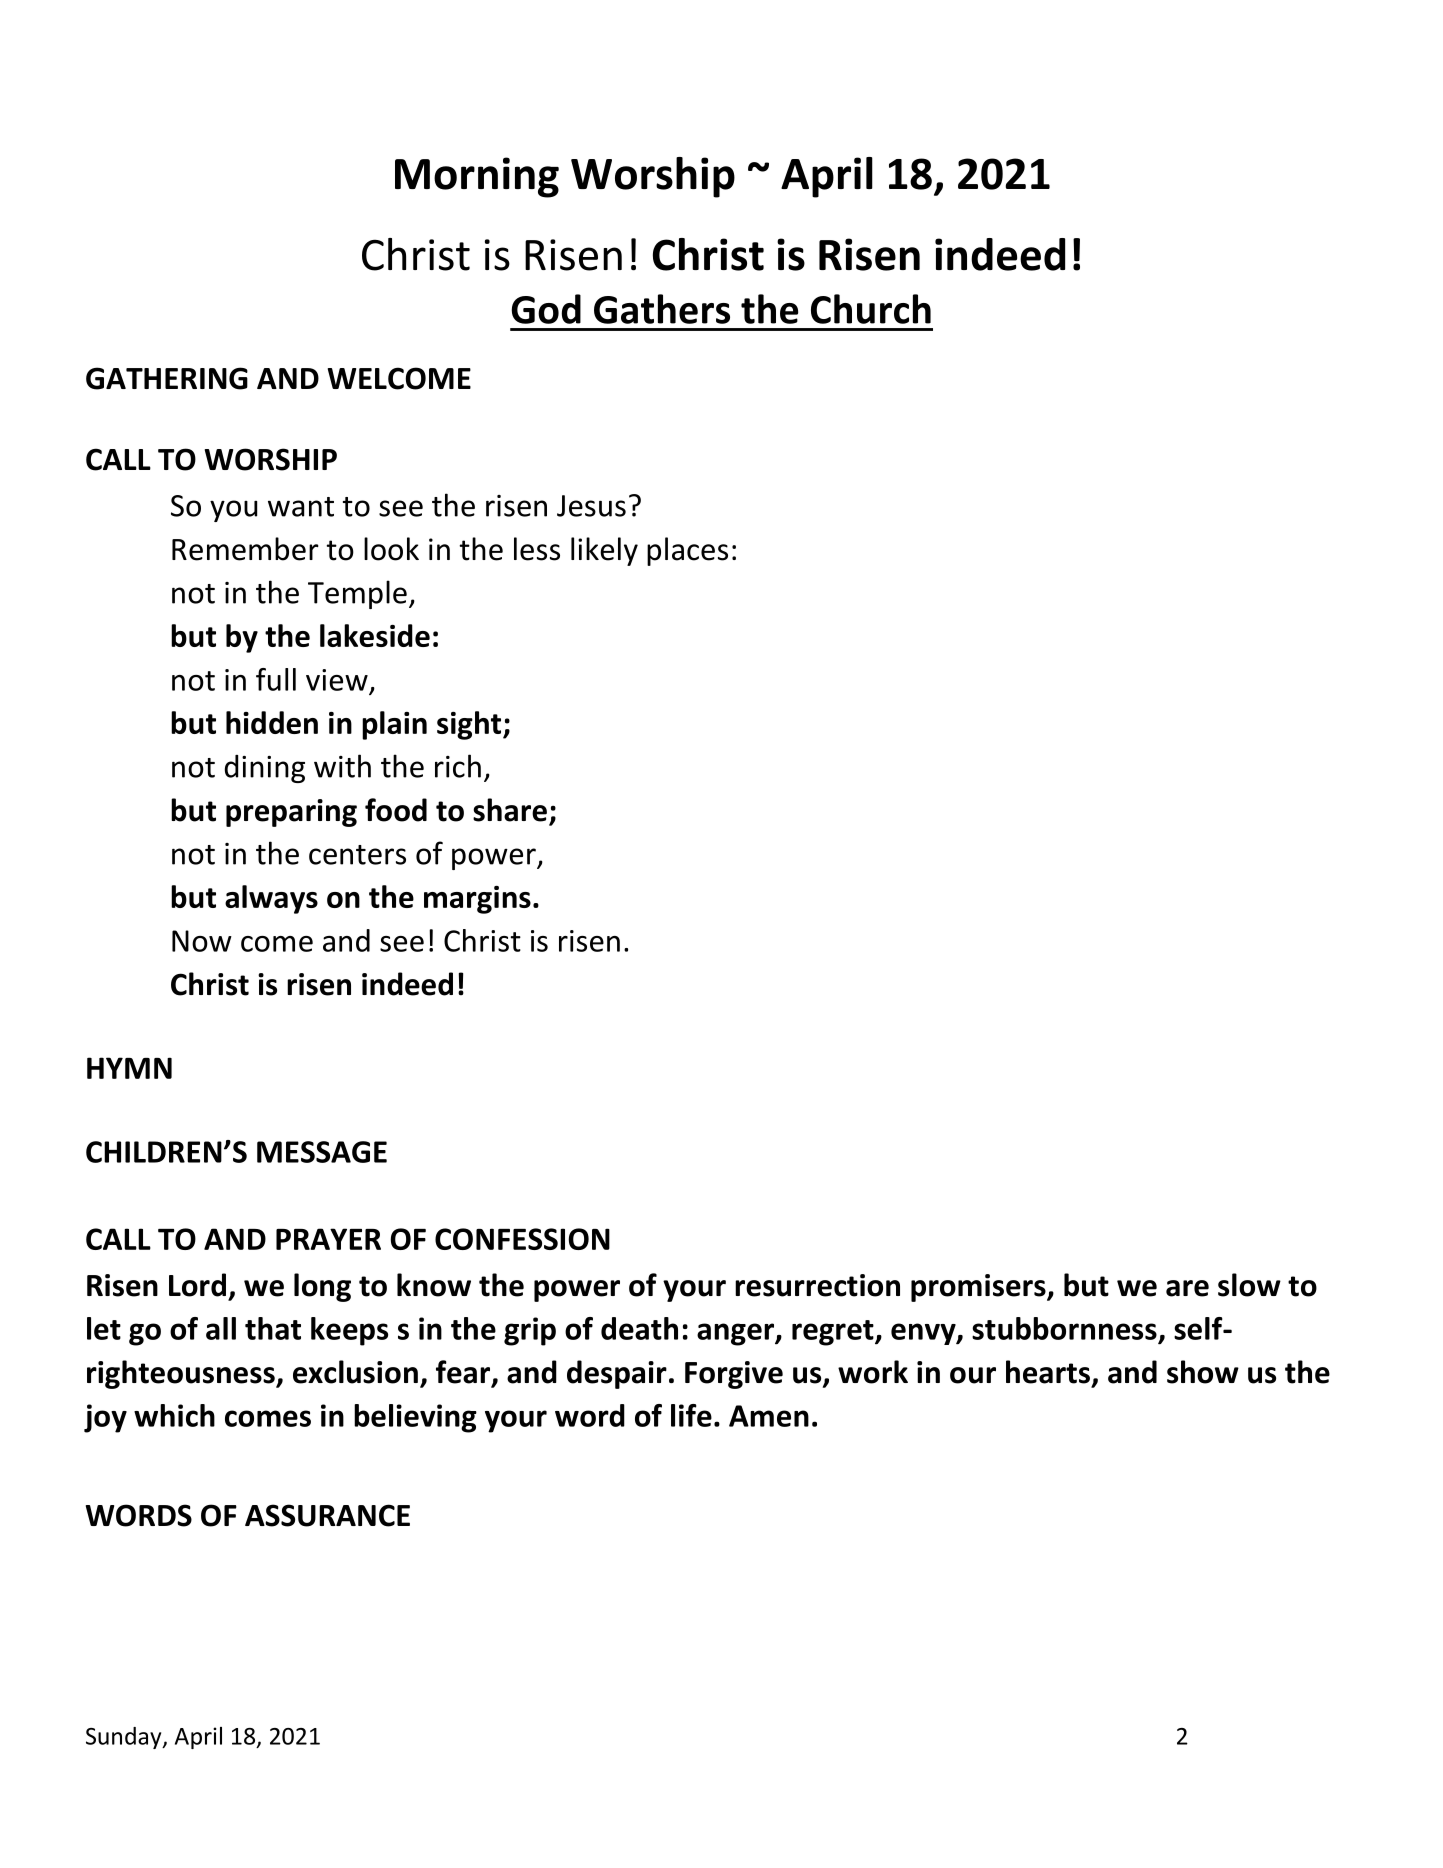  What do you see at coordinates (125, 1738) in the screenshot?
I see `Sunday` at bounding box center [125, 1738].
